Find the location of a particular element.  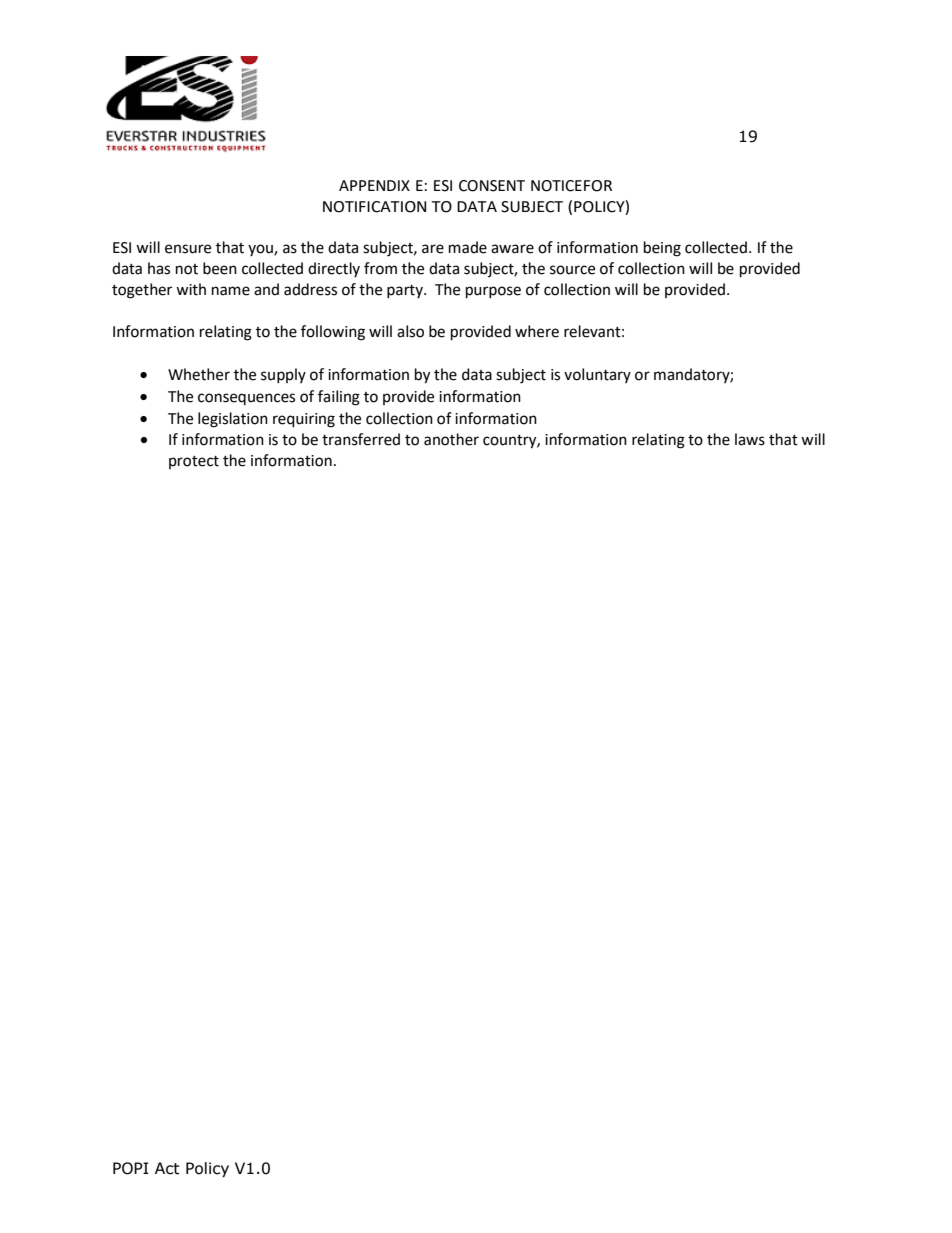

POPI is located at coordinates (131, 1168).
